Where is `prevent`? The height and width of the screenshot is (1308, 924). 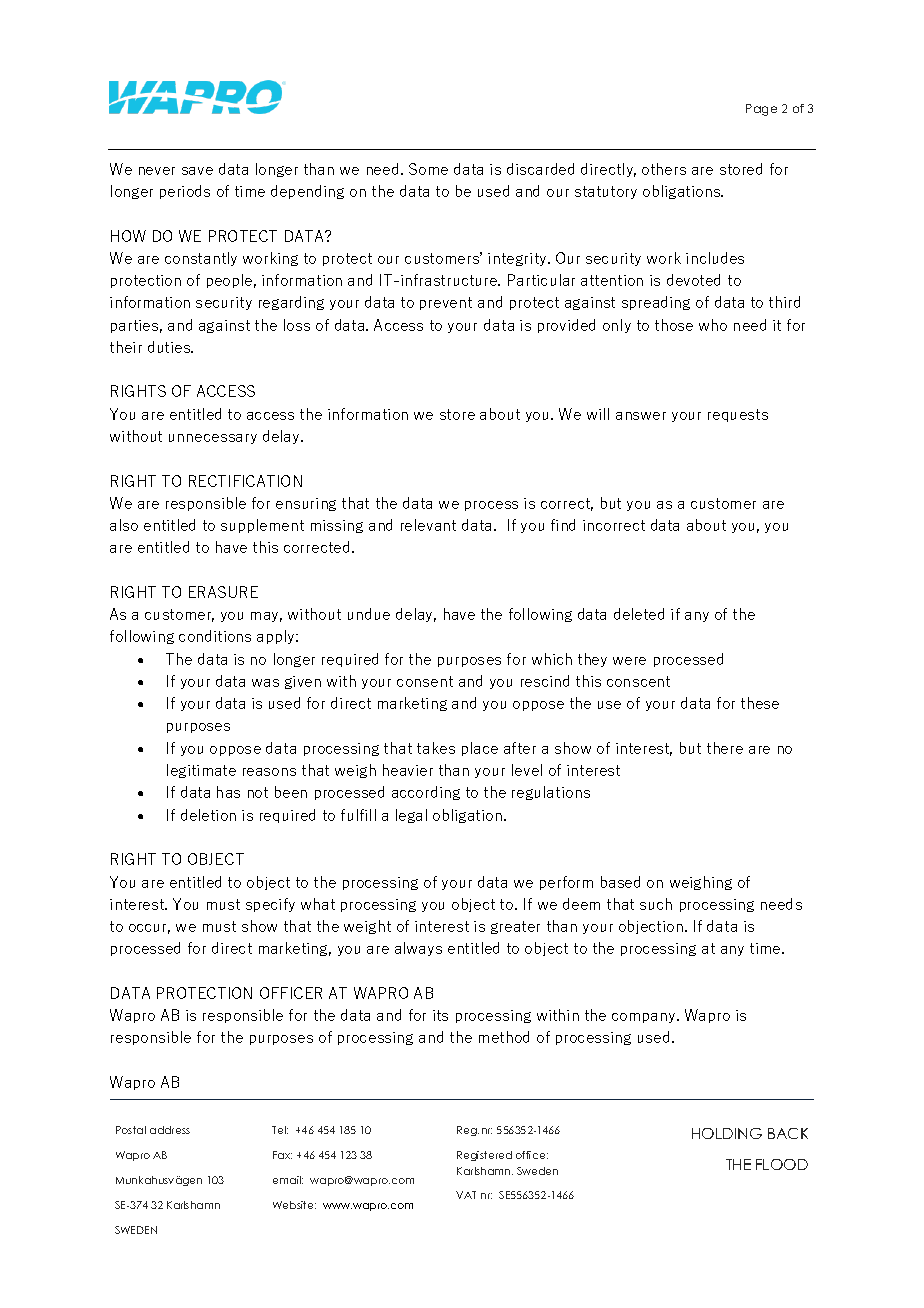
prevent is located at coordinates (446, 303).
